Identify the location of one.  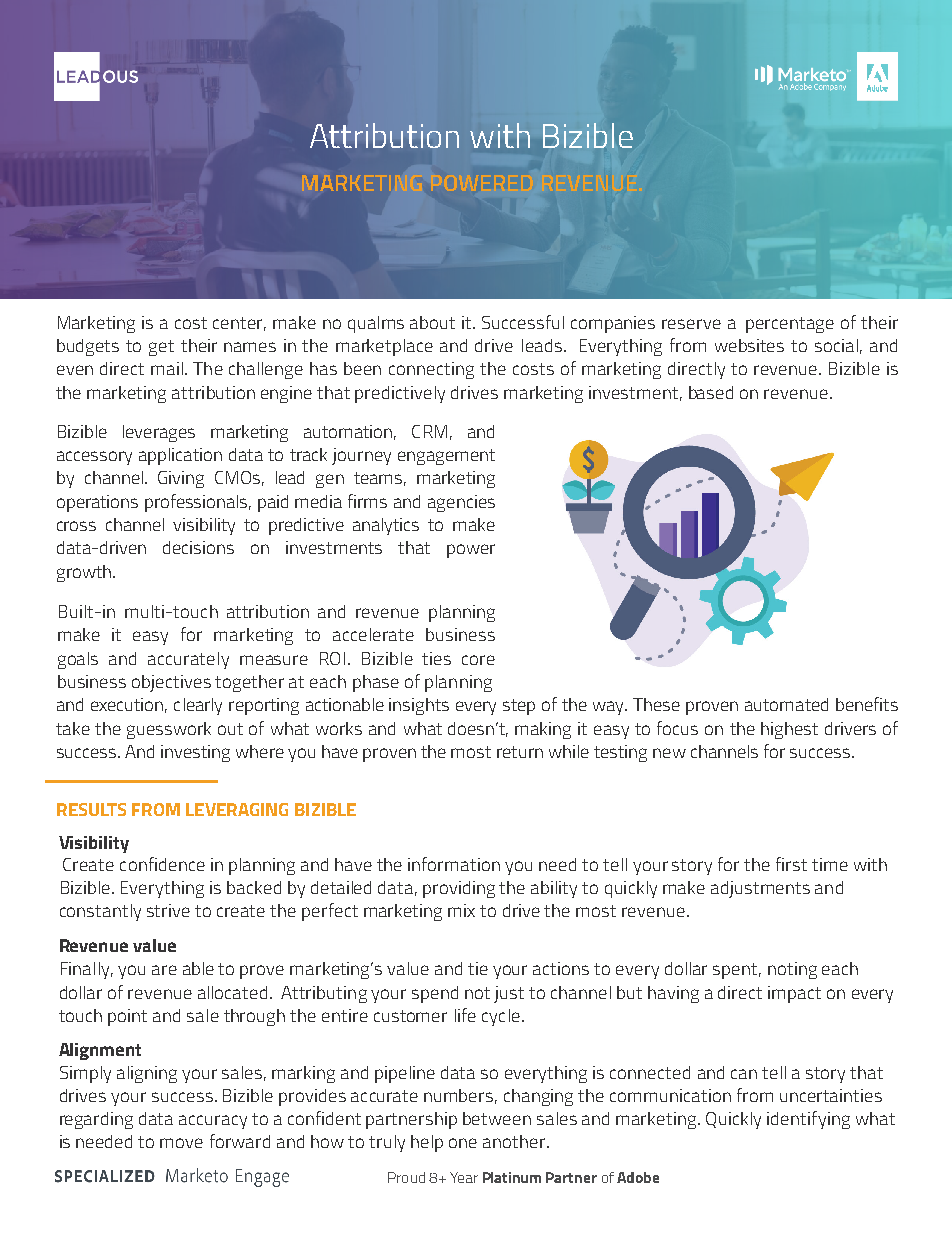
(463, 1143).
